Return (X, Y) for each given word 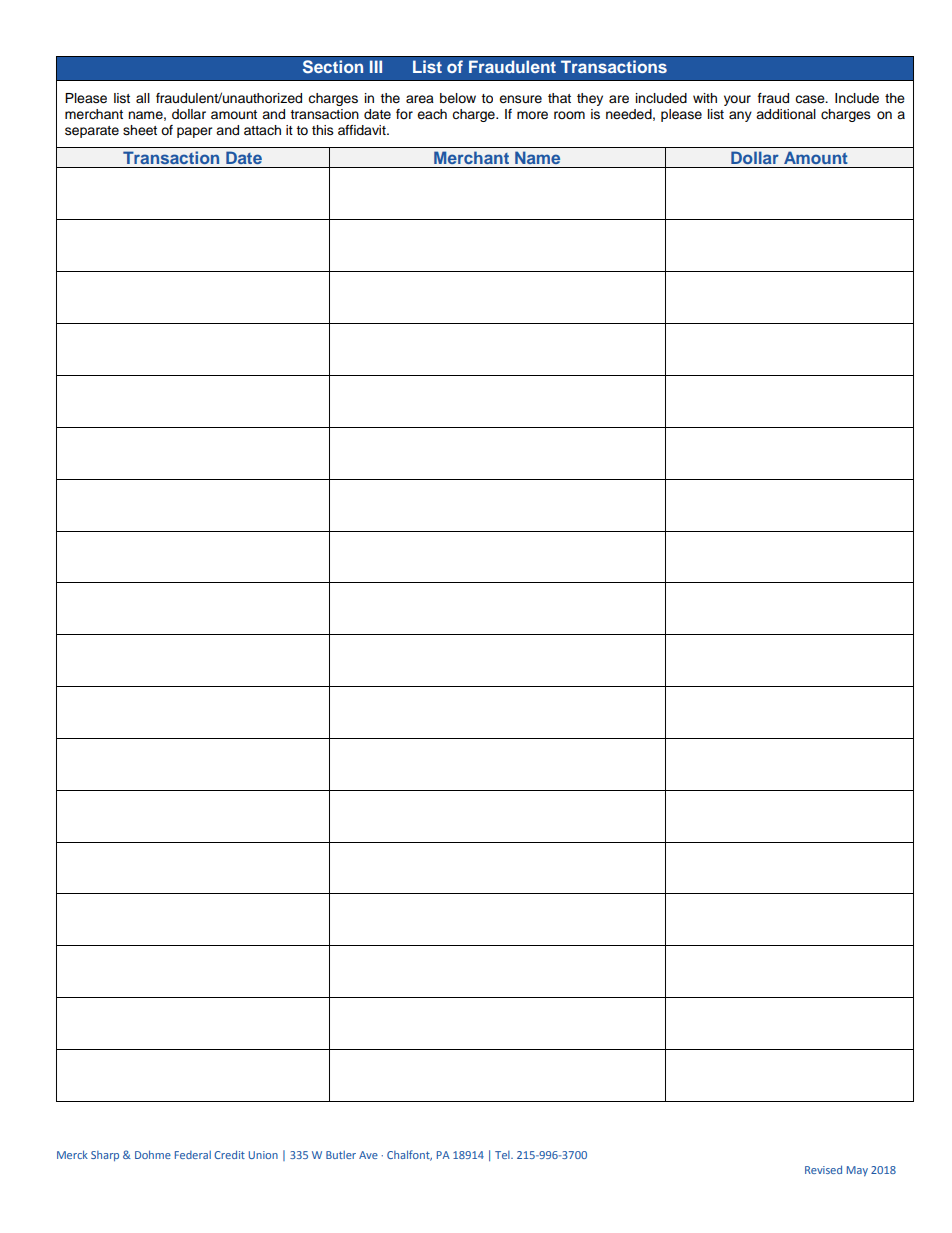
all (143, 98)
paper (195, 132)
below (458, 98)
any (740, 116)
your (737, 100)
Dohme (153, 1154)
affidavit (363, 130)
